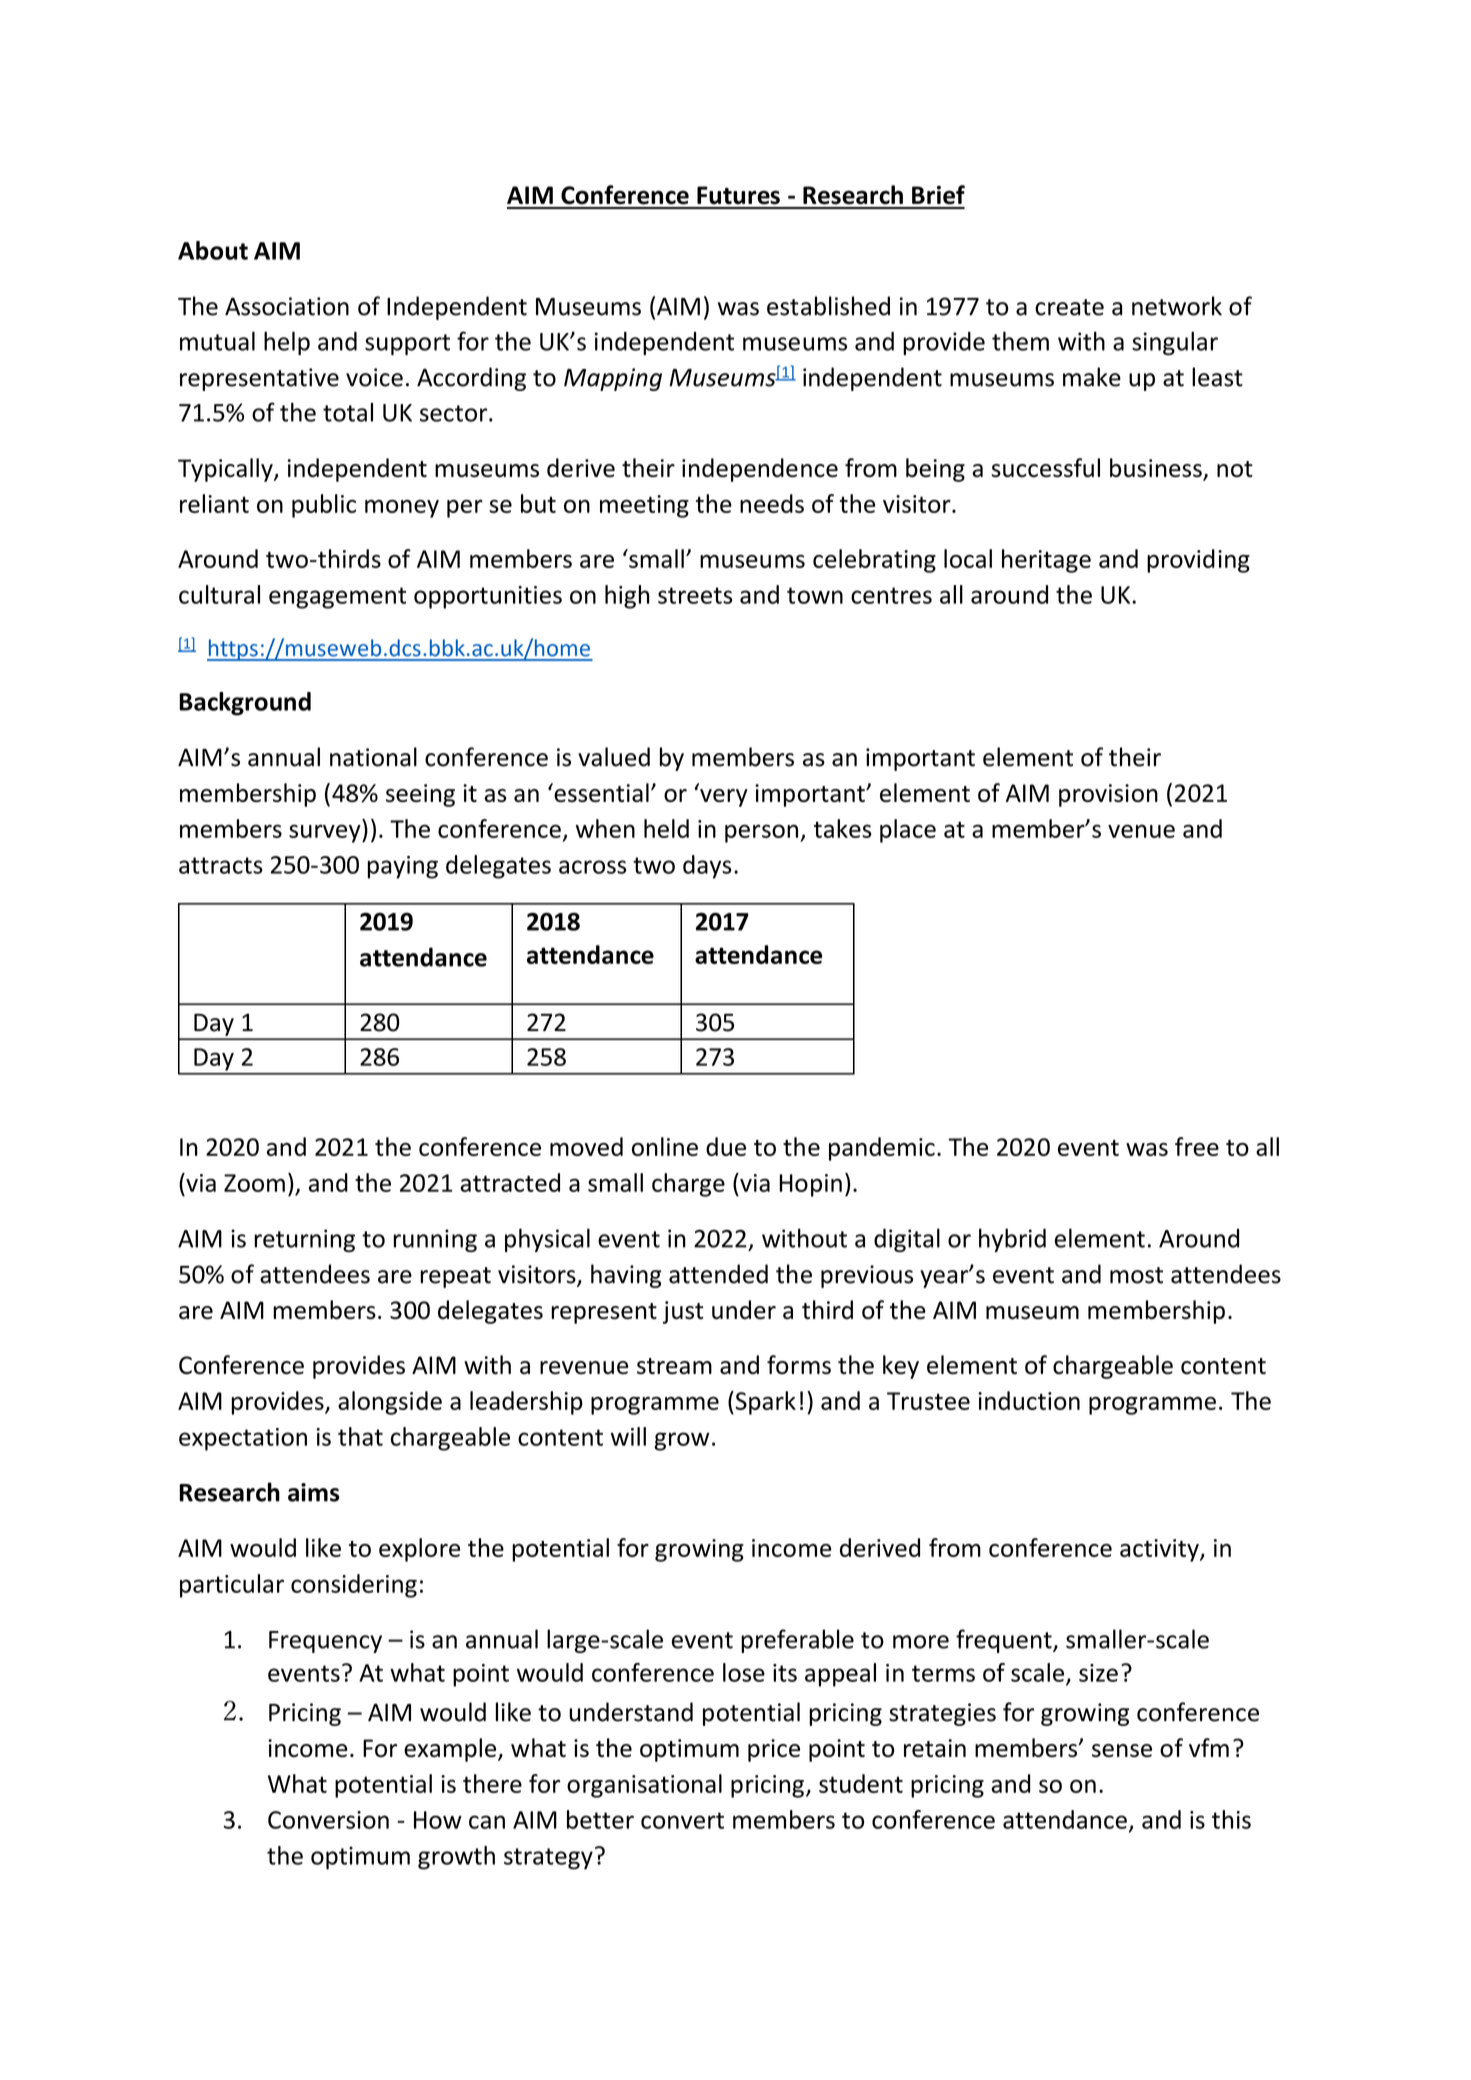 The width and height of the screenshot is (1471, 2080). What do you see at coordinates (1108, 795) in the screenshot?
I see `provision` at bounding box center [1108, 795].
